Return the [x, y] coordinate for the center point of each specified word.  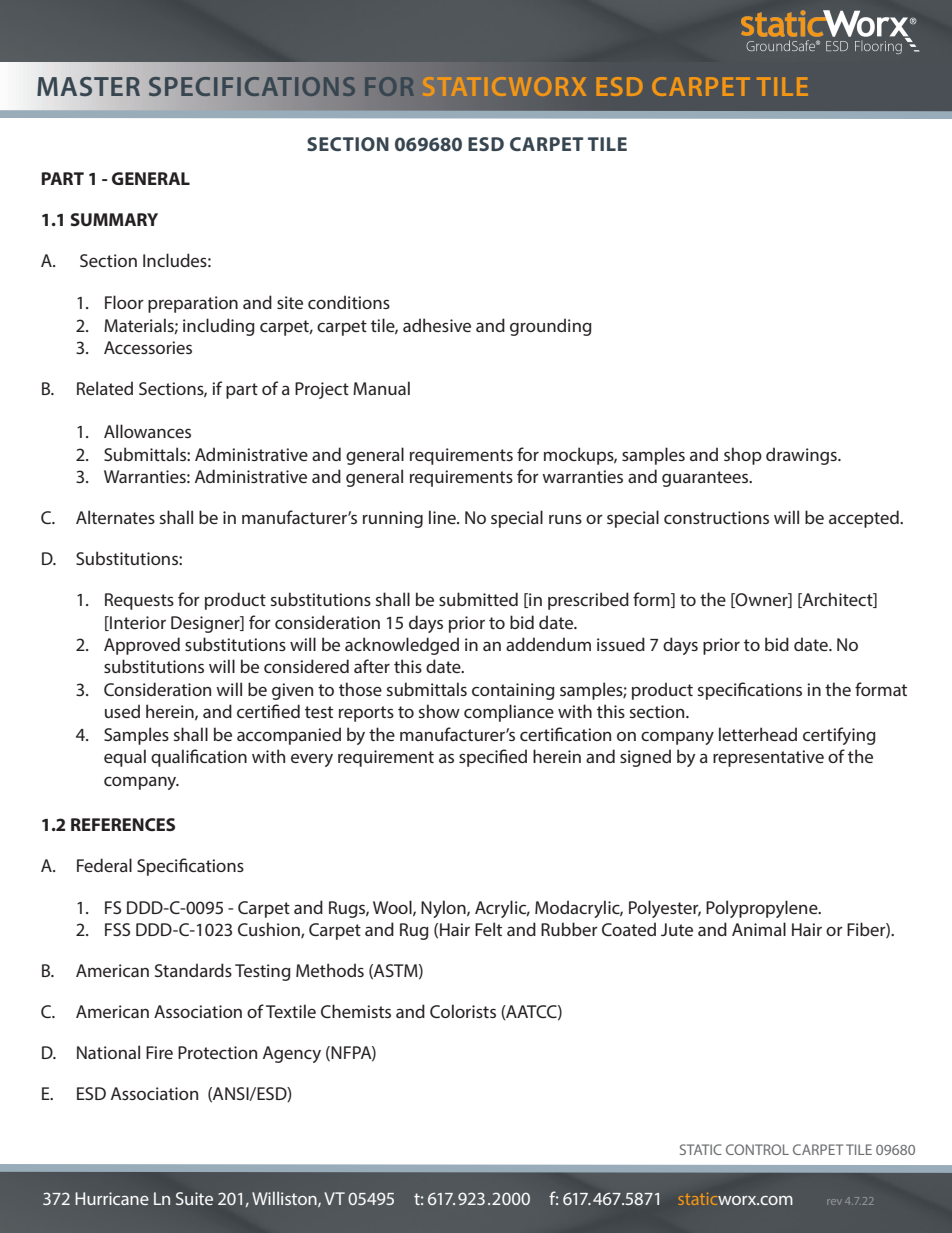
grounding [551, 327]
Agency [292, 1054]
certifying [839, 736]
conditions [349, 302]
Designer [206, 624]
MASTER [88, 86]
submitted [478, 599]
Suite [194, 1198]
